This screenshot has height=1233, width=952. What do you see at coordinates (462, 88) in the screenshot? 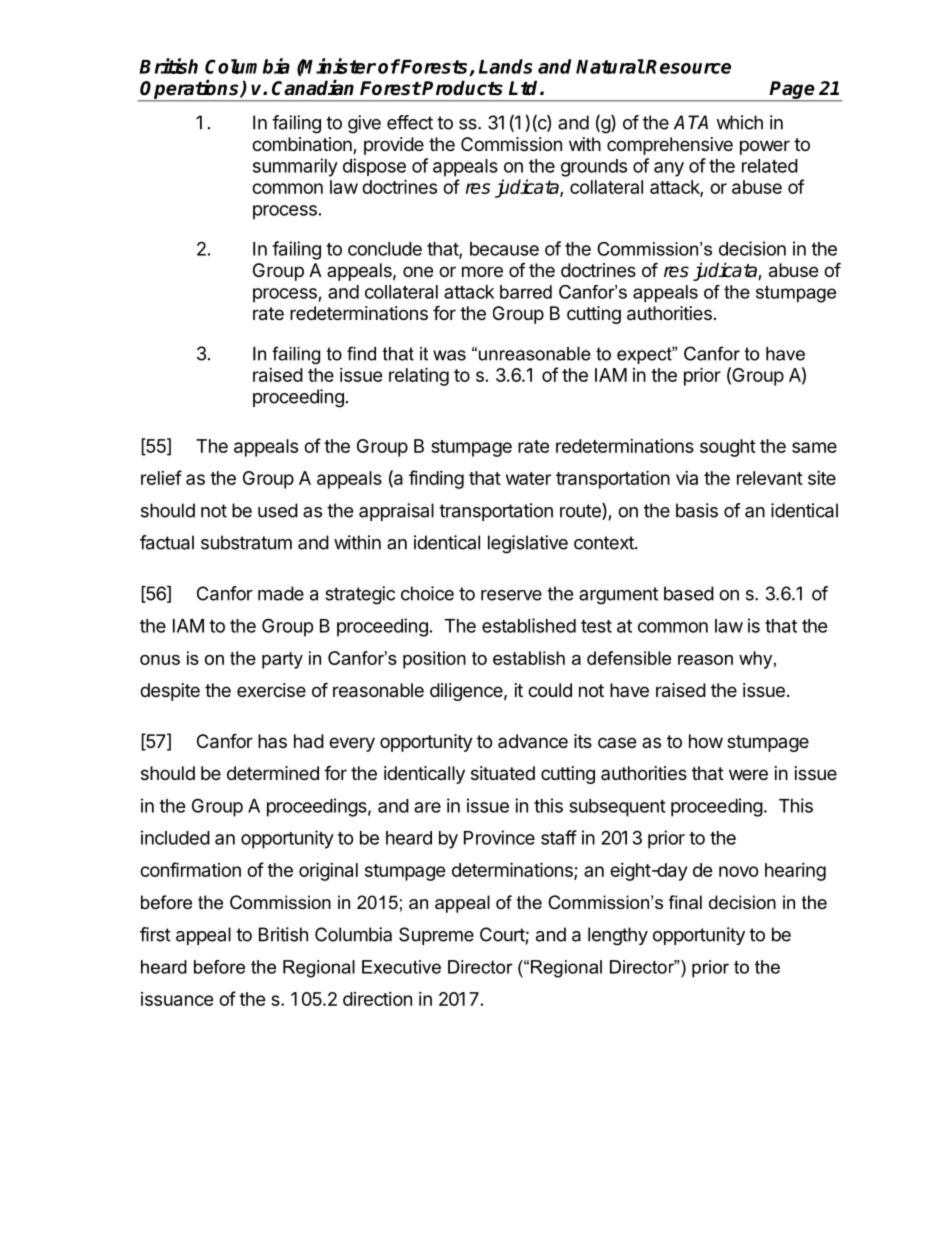
I see `Products` at bounding box center [462, 88].
